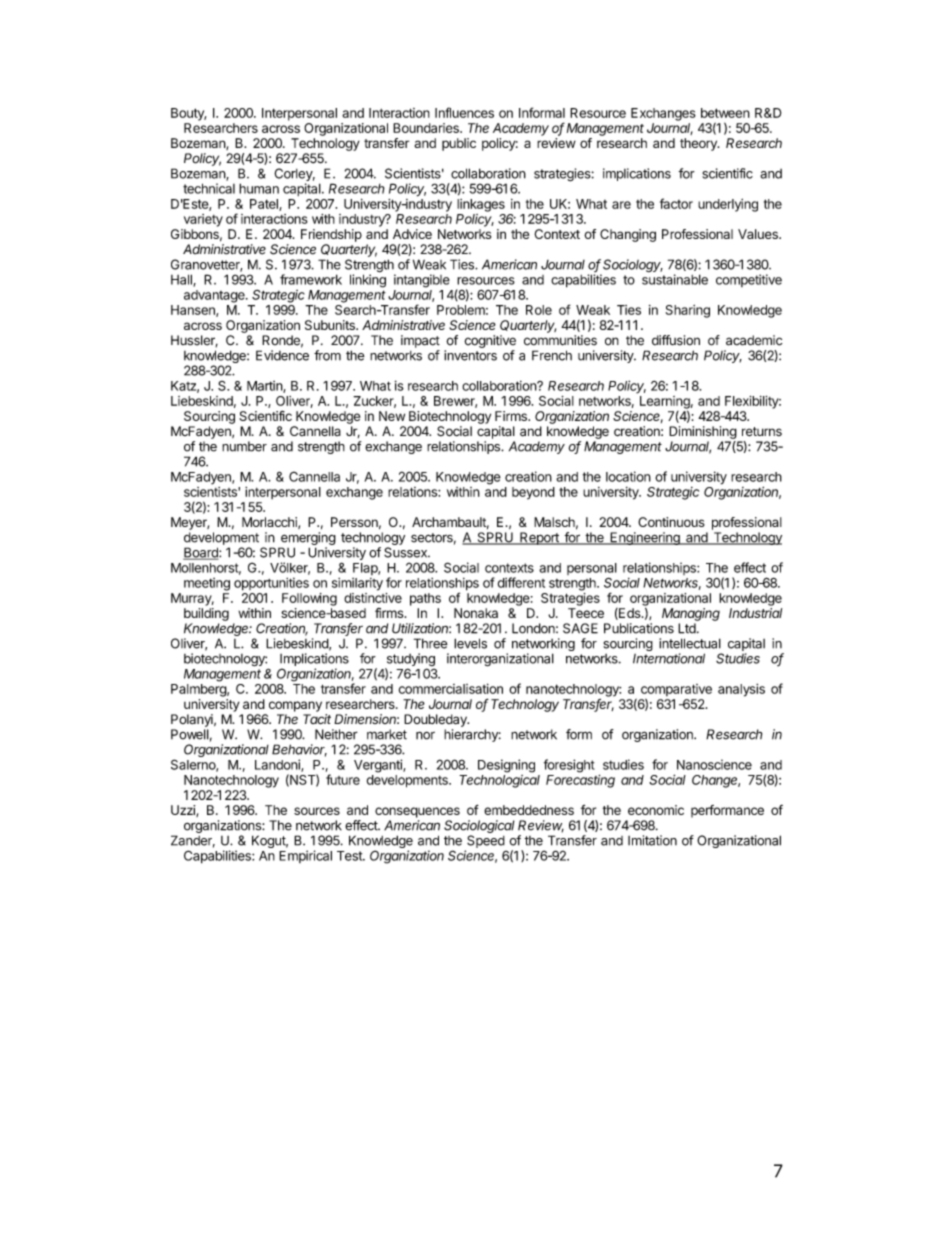 The image size is (952, 1233). What do you see at coordinates (479, 826) in the screenshot?
I see `Sociological` at bounding box center [479, 826].
